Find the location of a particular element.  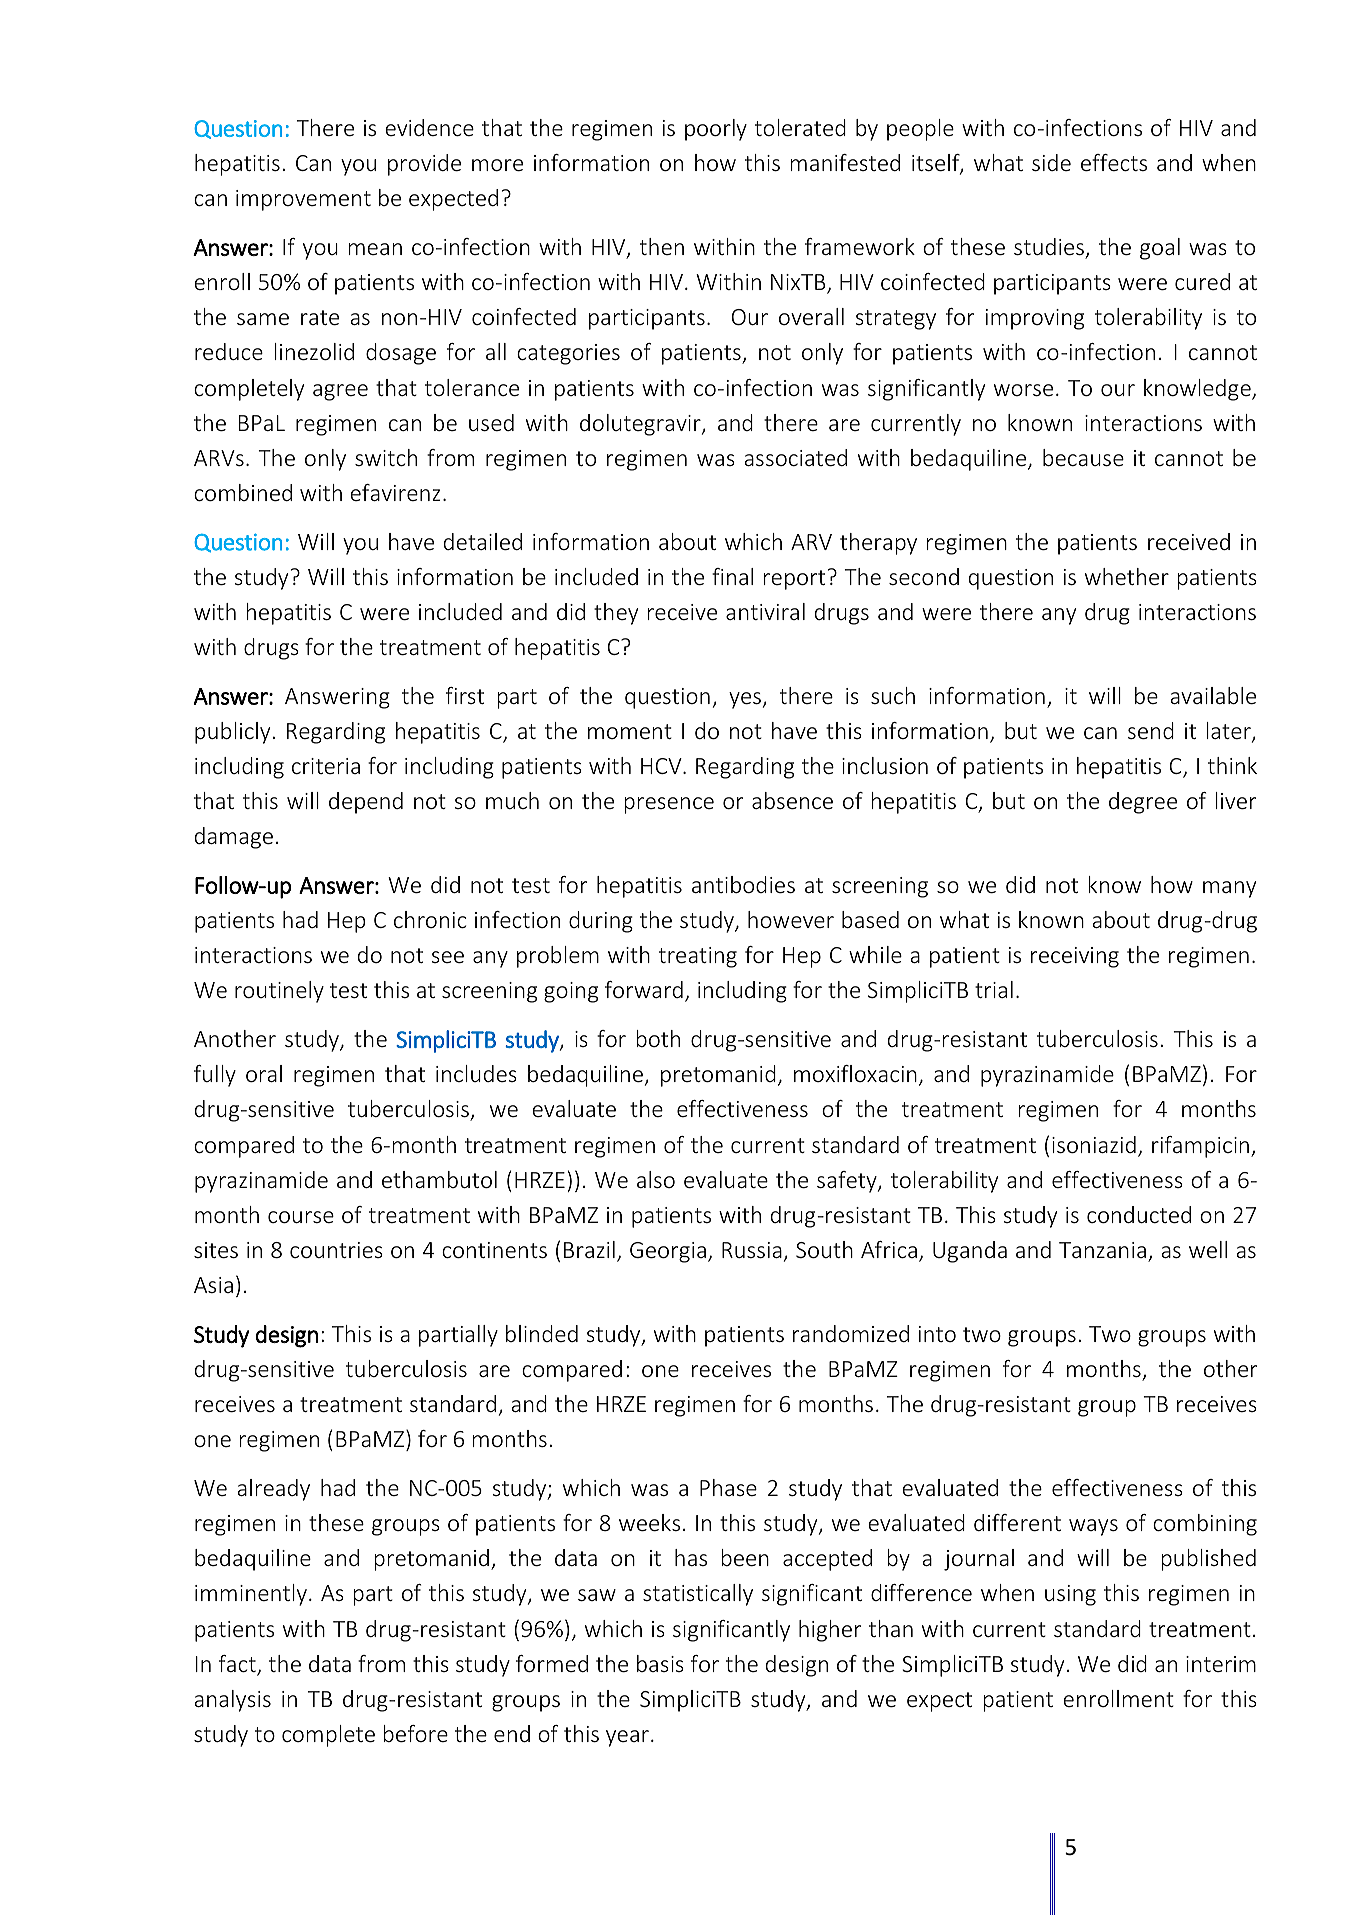

receiving is located at coordinates (1075, 957).
